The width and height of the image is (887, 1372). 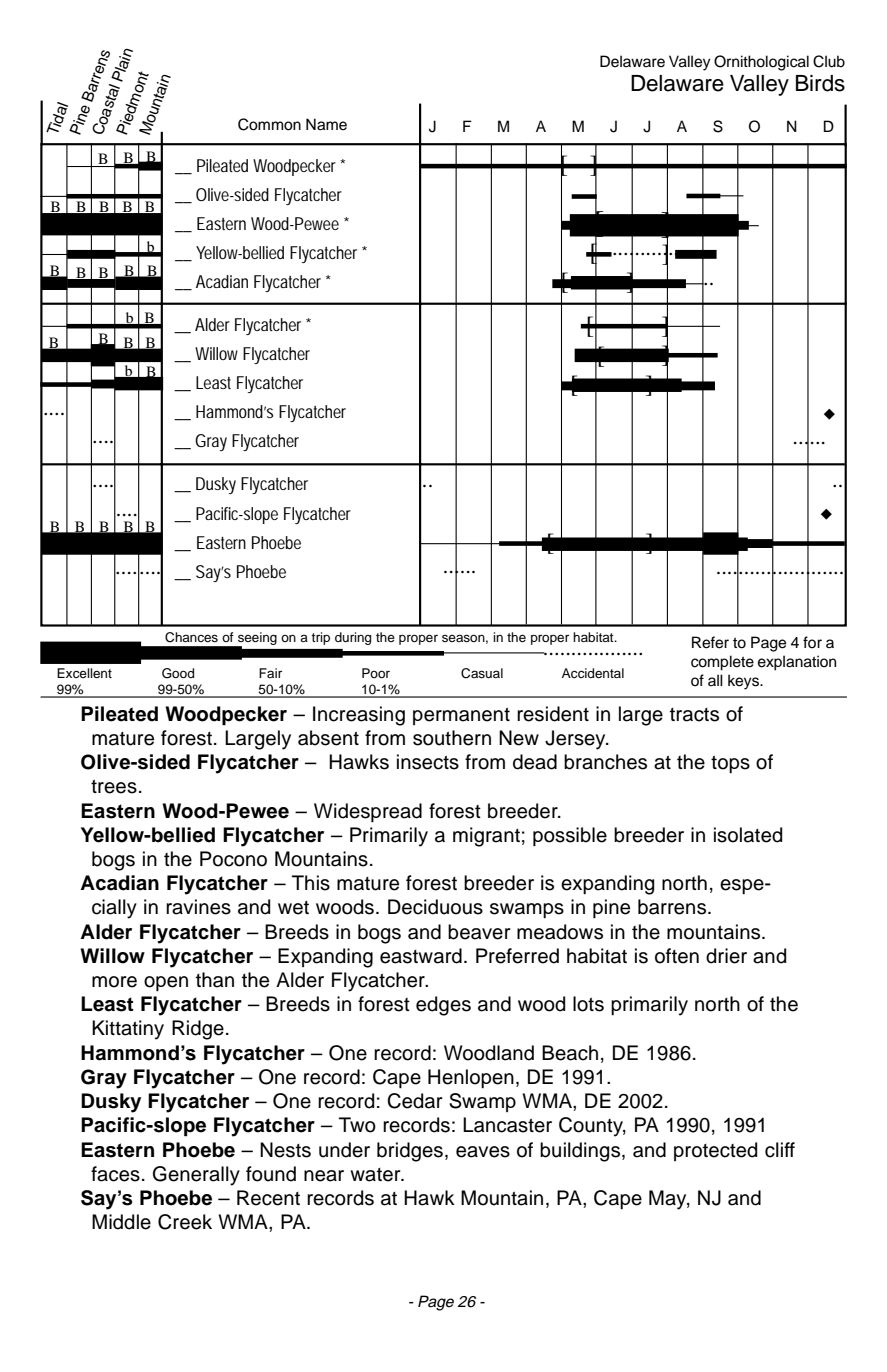 What do you see at coordinates (820, 83) in the image?
I see `Birds` at bounding box center [820, 83].
